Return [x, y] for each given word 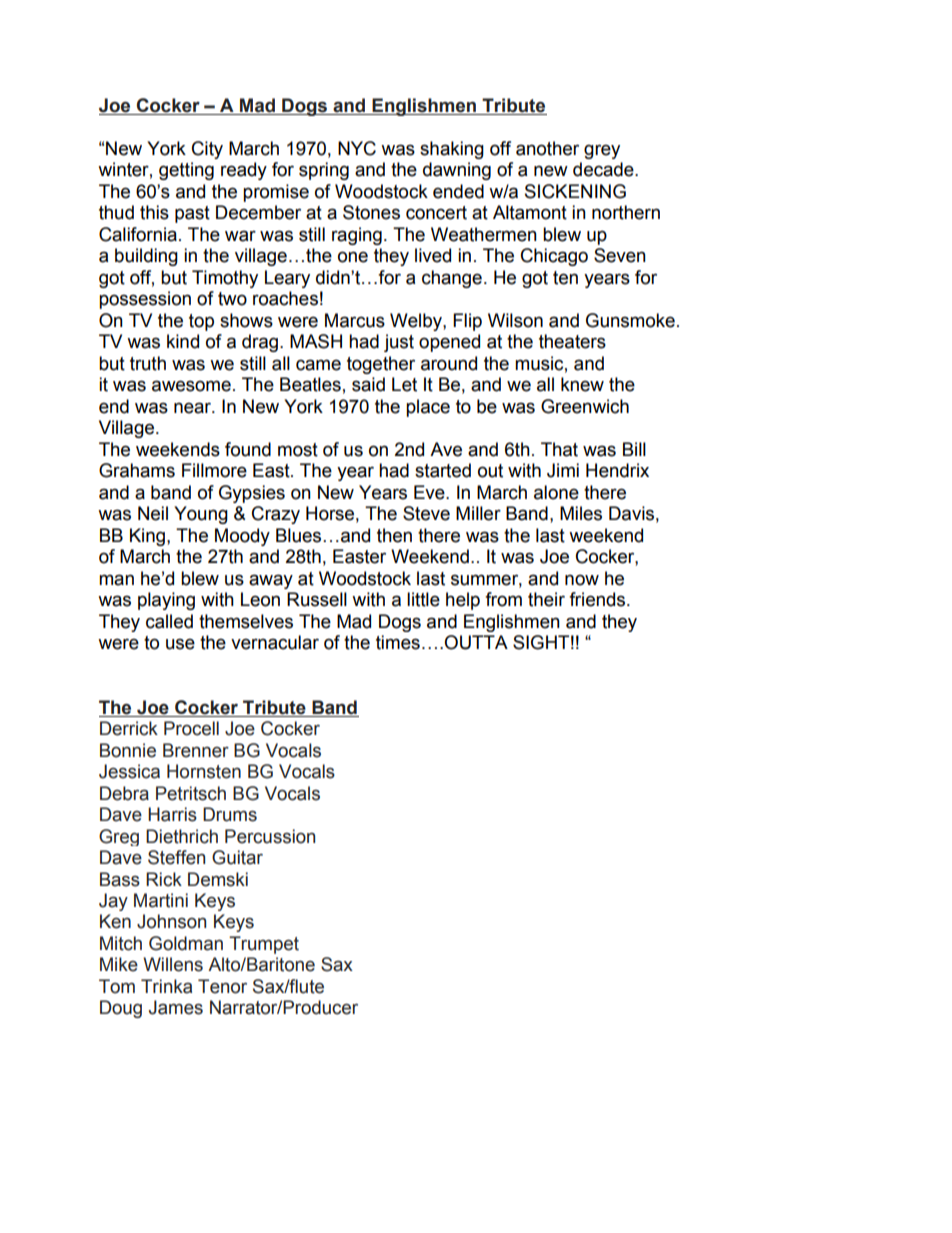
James [176, 1007]
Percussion [270, 836]
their [546, 599]
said [368, 384]
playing [166, 601]
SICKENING [575, 191]
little [423, 599]
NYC [357, 148]
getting [186, 171]
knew [582, 384]
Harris [172, 814]
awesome [191, 386]
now [582, 580]
